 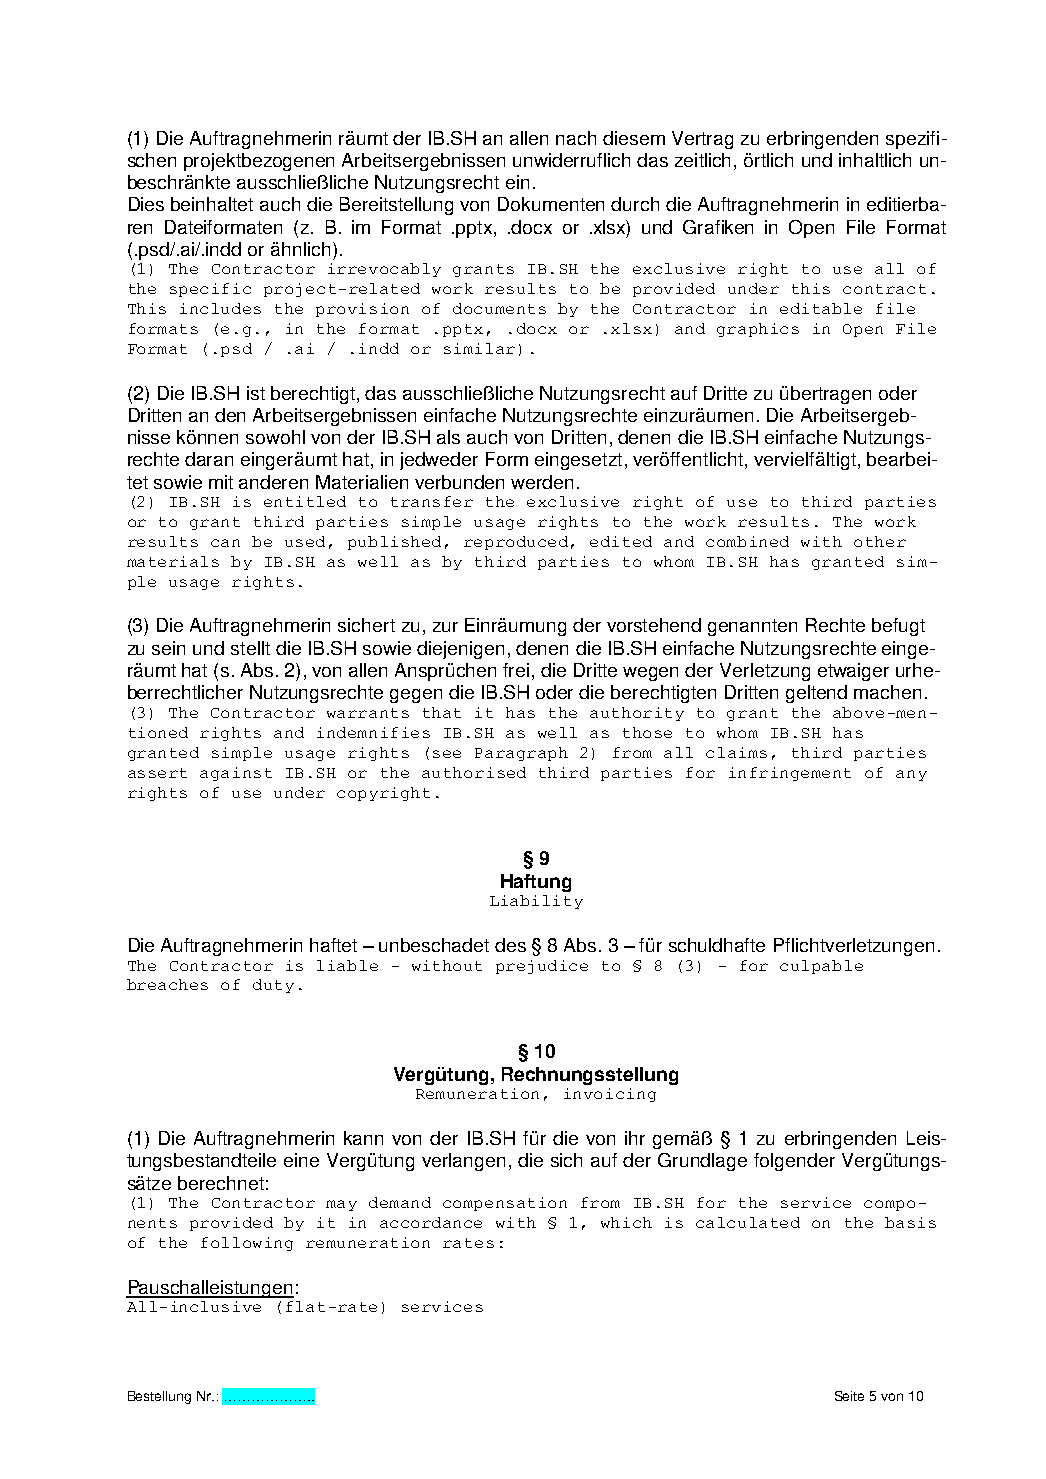 I want to click on nach, so click(x=576, y=138).
